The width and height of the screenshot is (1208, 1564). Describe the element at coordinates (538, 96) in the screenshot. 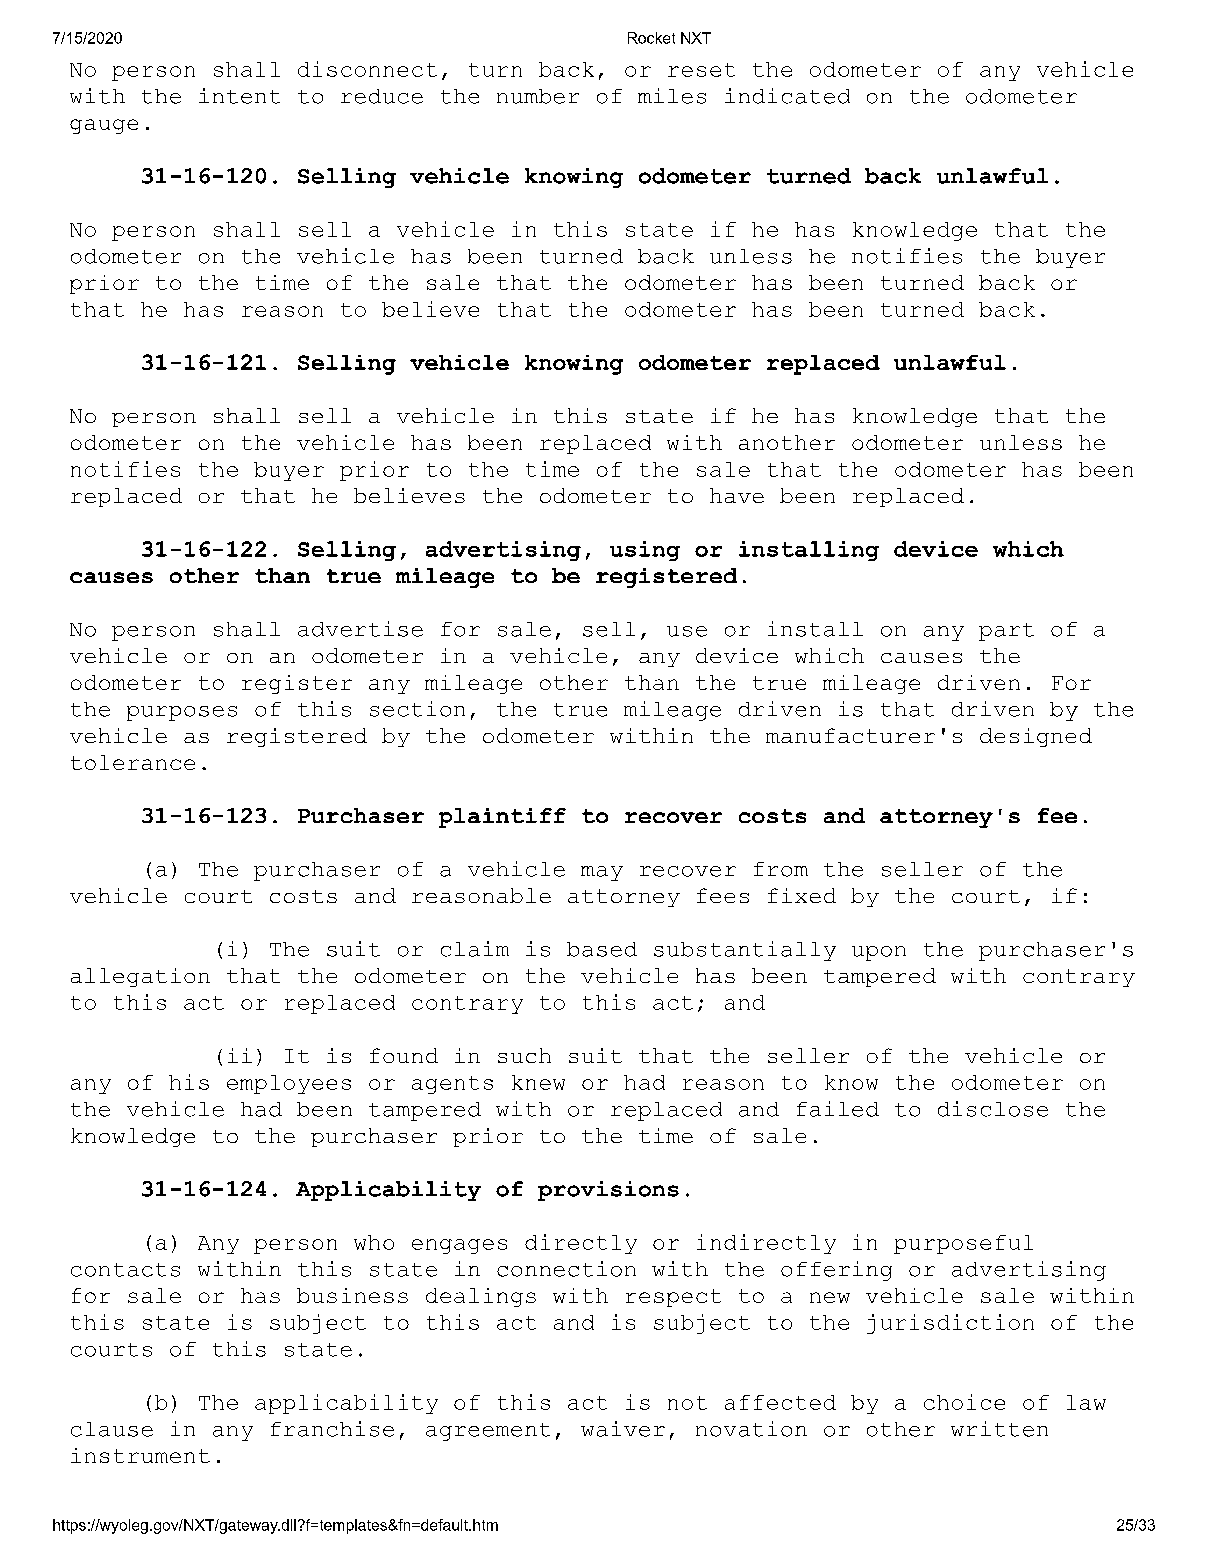

I see `number` at that location.
